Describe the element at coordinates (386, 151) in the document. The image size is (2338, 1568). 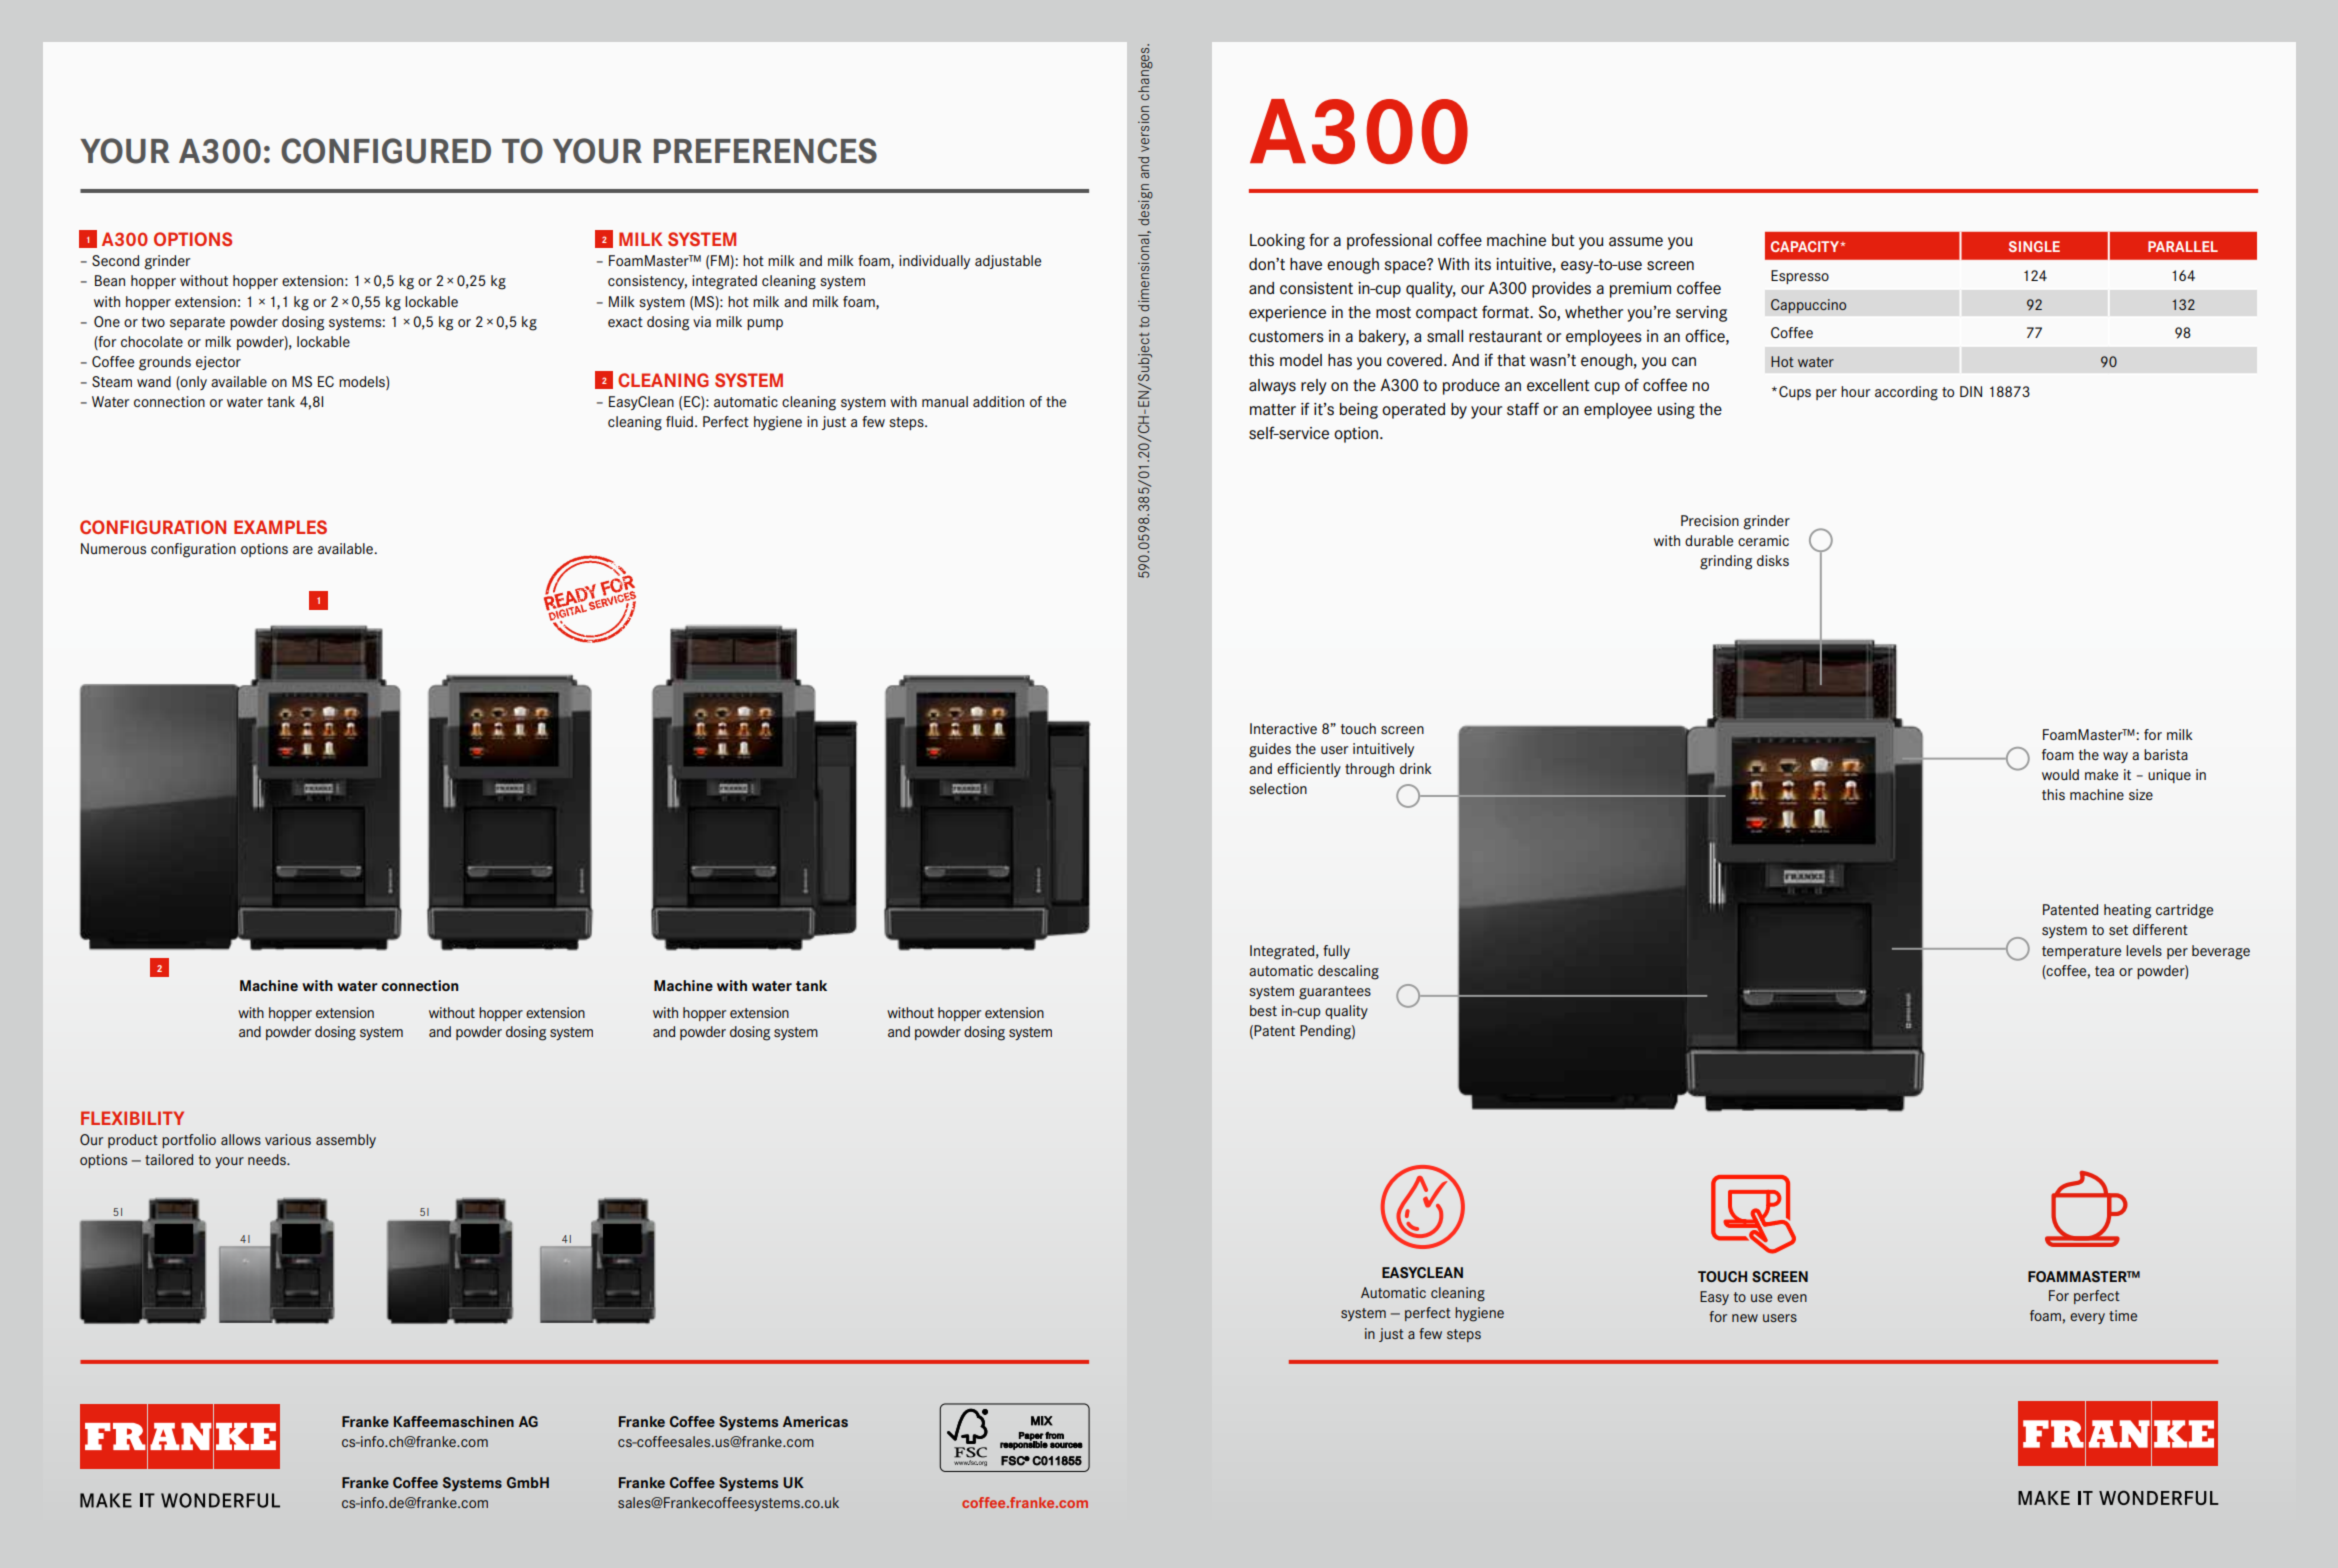
I see `CONFIGURED` at that location.
